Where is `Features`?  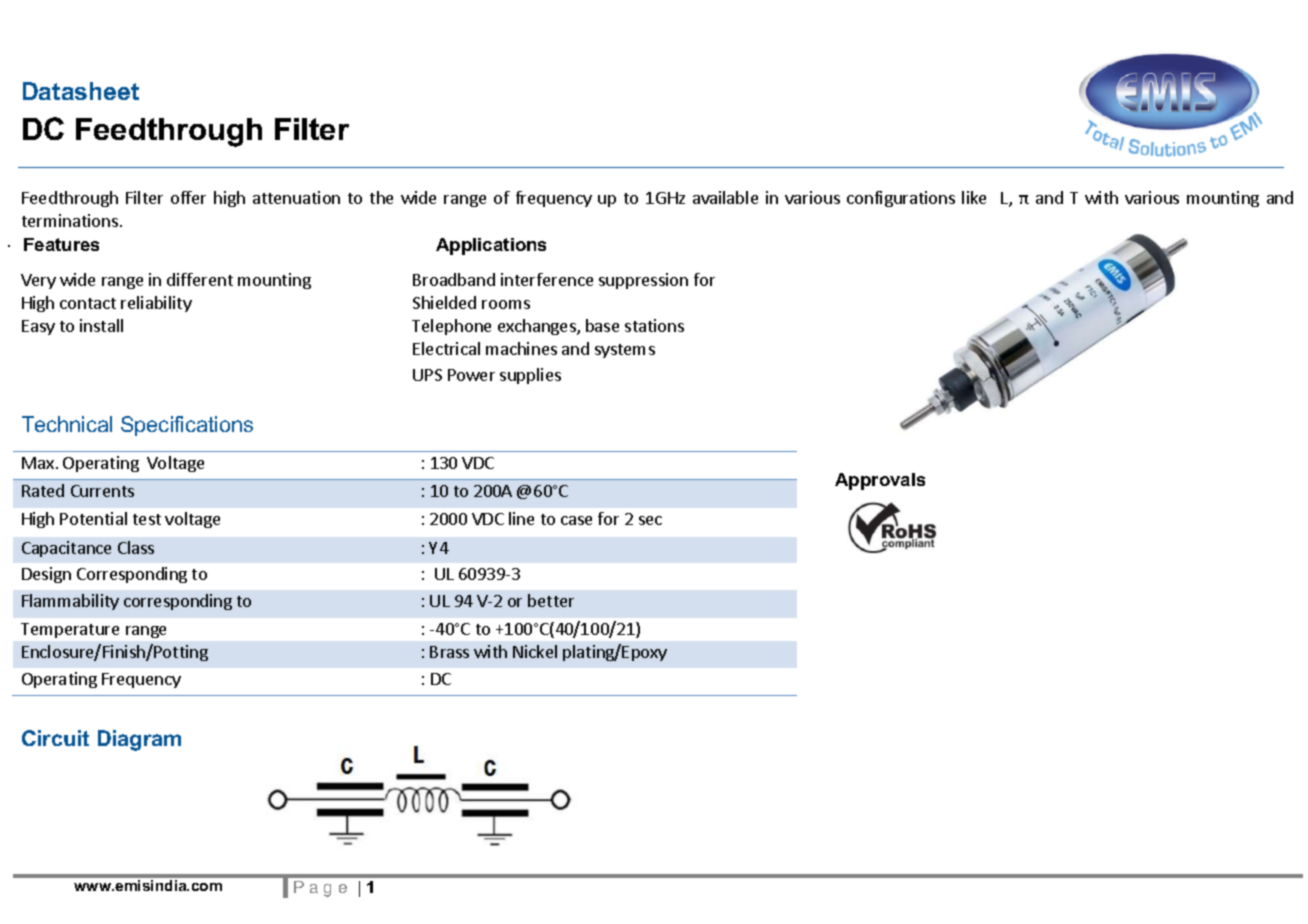 Features is located at coordinates (61, 244).
